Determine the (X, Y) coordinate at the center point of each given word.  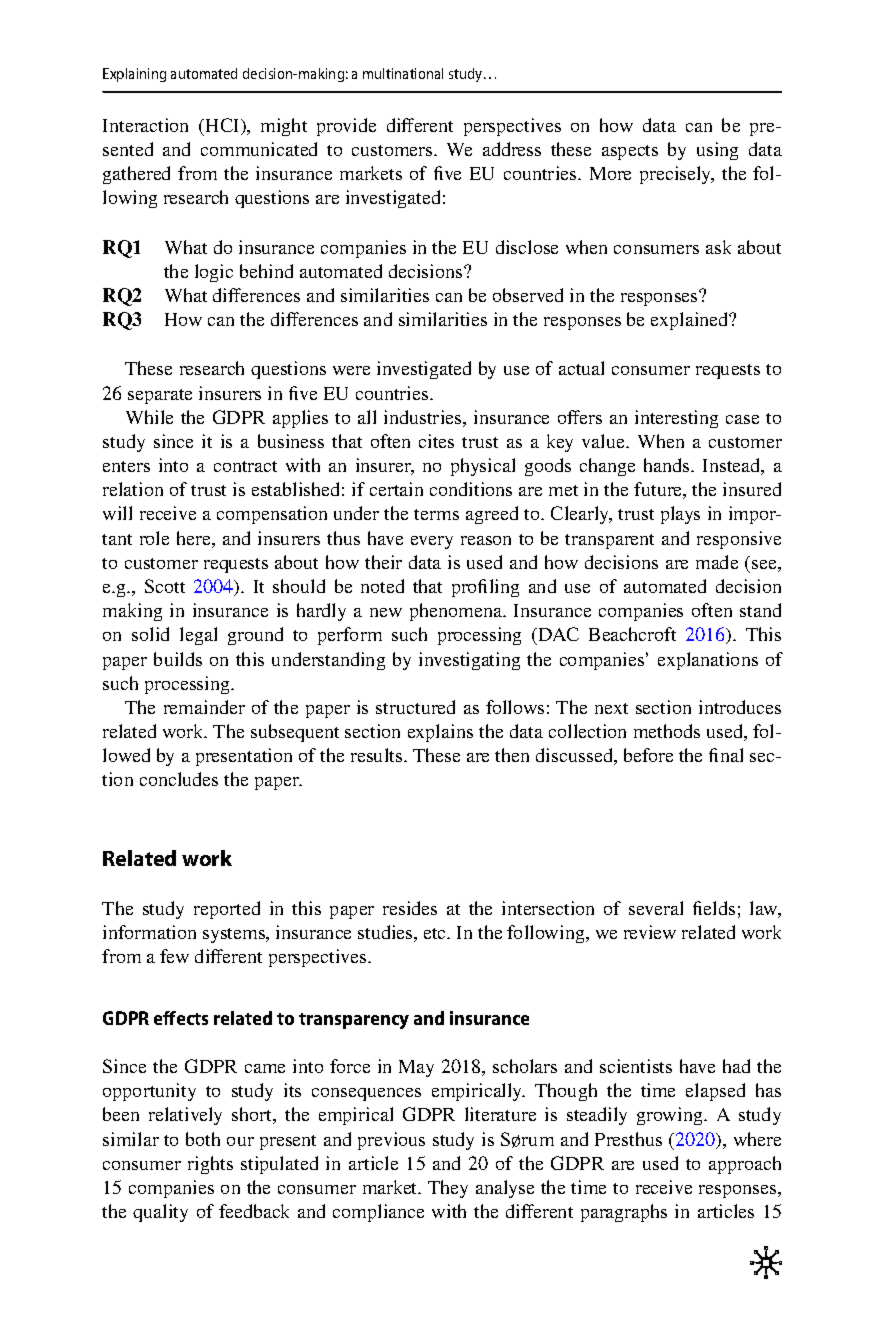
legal (198, 636)
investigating (469, 661)
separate (160, 396)
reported (227, 910)
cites (436, 441)
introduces (740, 707)
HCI (222, 126)
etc (436, 933)
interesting (676, 419)
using (717, 151)
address (512, 149)
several (656, 908)
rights (210, 1165)
